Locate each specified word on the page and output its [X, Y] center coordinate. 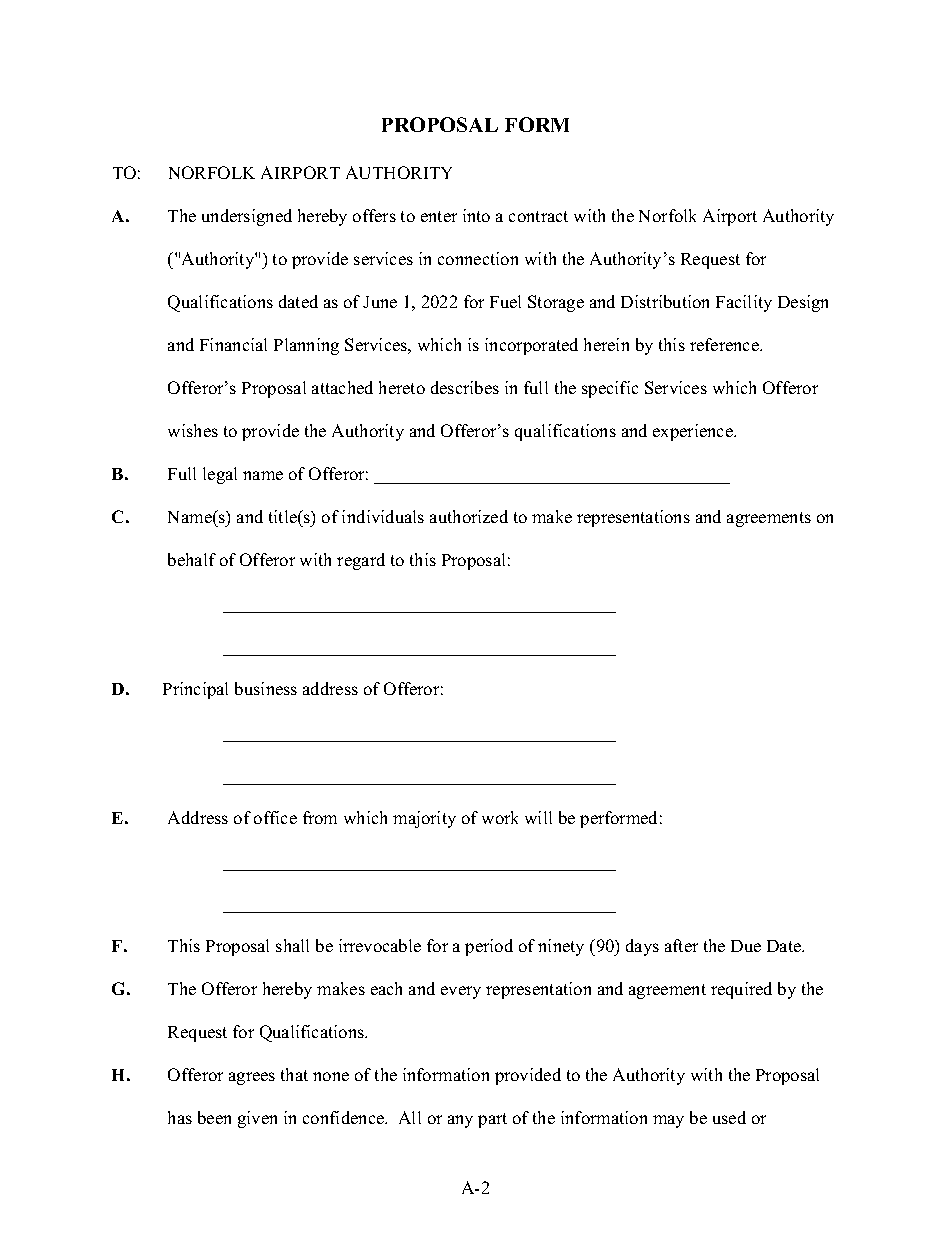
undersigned [247, 217]
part [492, 1120]
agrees [252, 1078]
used [729, 1117]
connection [478, 258]
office [275, 817]
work [500, 817]
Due [746, 946]
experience [694, 432]
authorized [469, 516]
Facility [744, 303]
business [266, 688]
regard [361, 561]
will [538, 817]
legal [220, 475]
